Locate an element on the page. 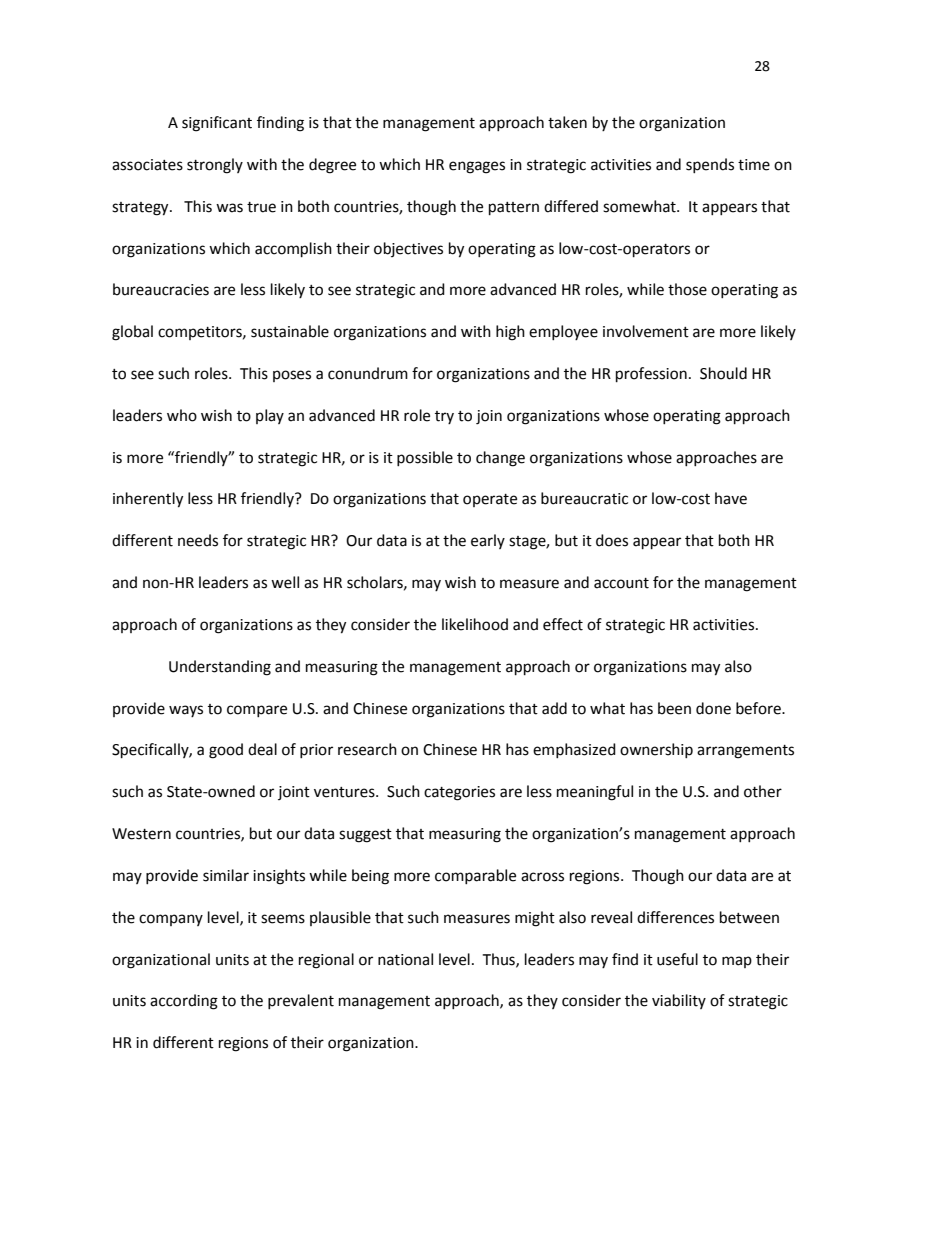 This page has width=952, height=1233. engages is located at coordinates (477, 167).
